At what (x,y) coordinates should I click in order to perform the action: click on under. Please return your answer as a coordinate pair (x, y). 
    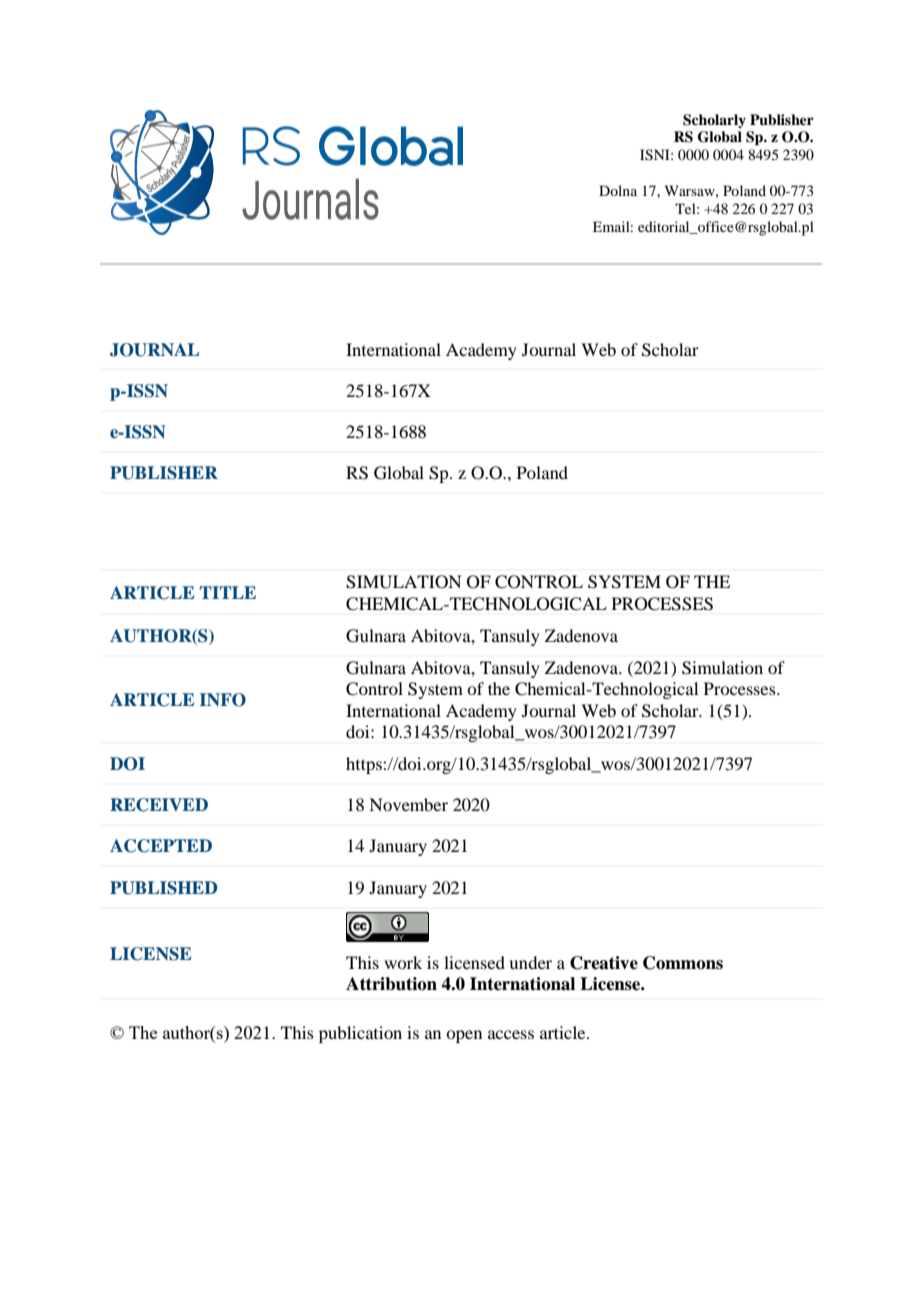
    Looking at the image, I should click on (530, 962).
